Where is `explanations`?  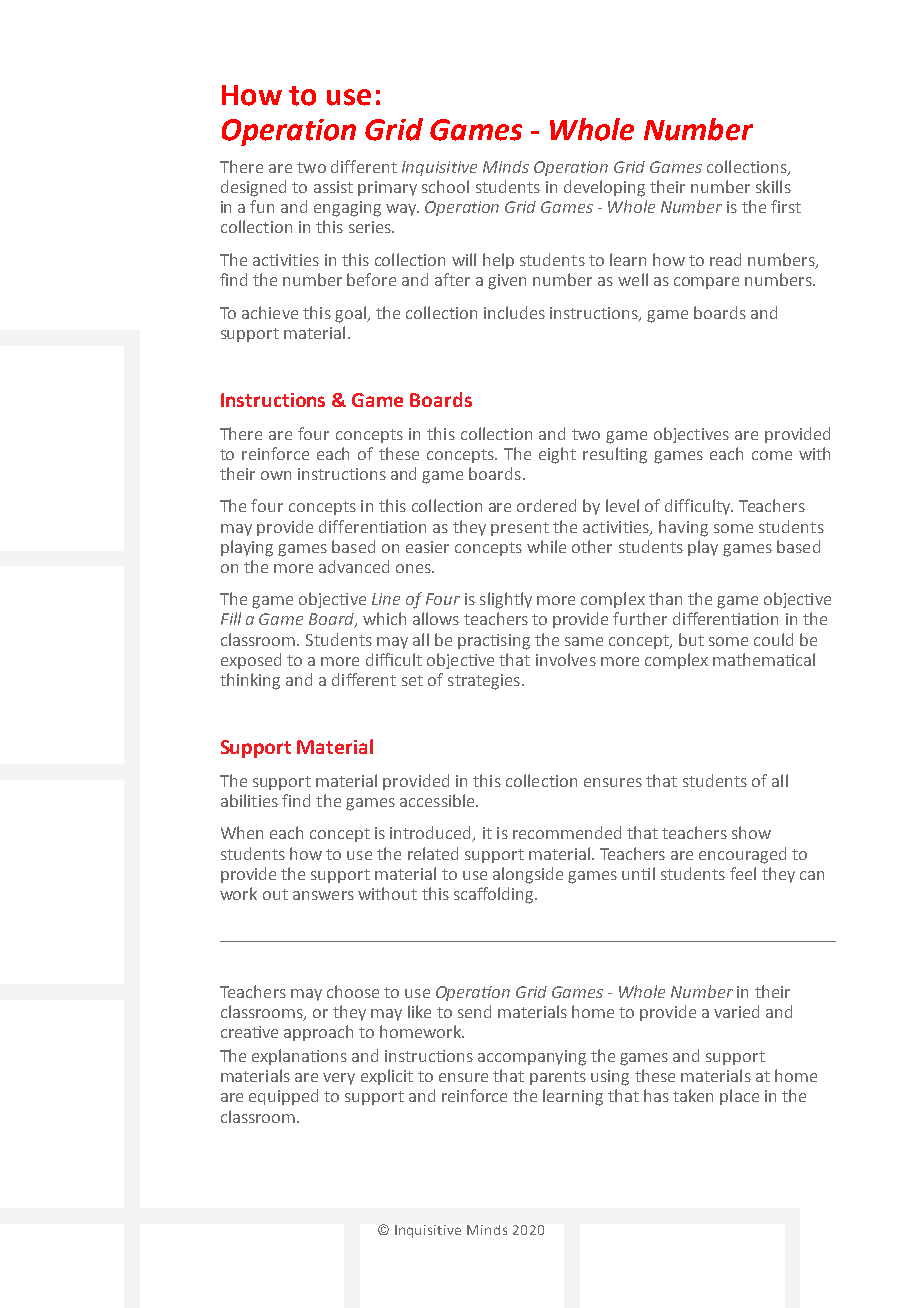
explanations is located at coordinates (299, 1057).
